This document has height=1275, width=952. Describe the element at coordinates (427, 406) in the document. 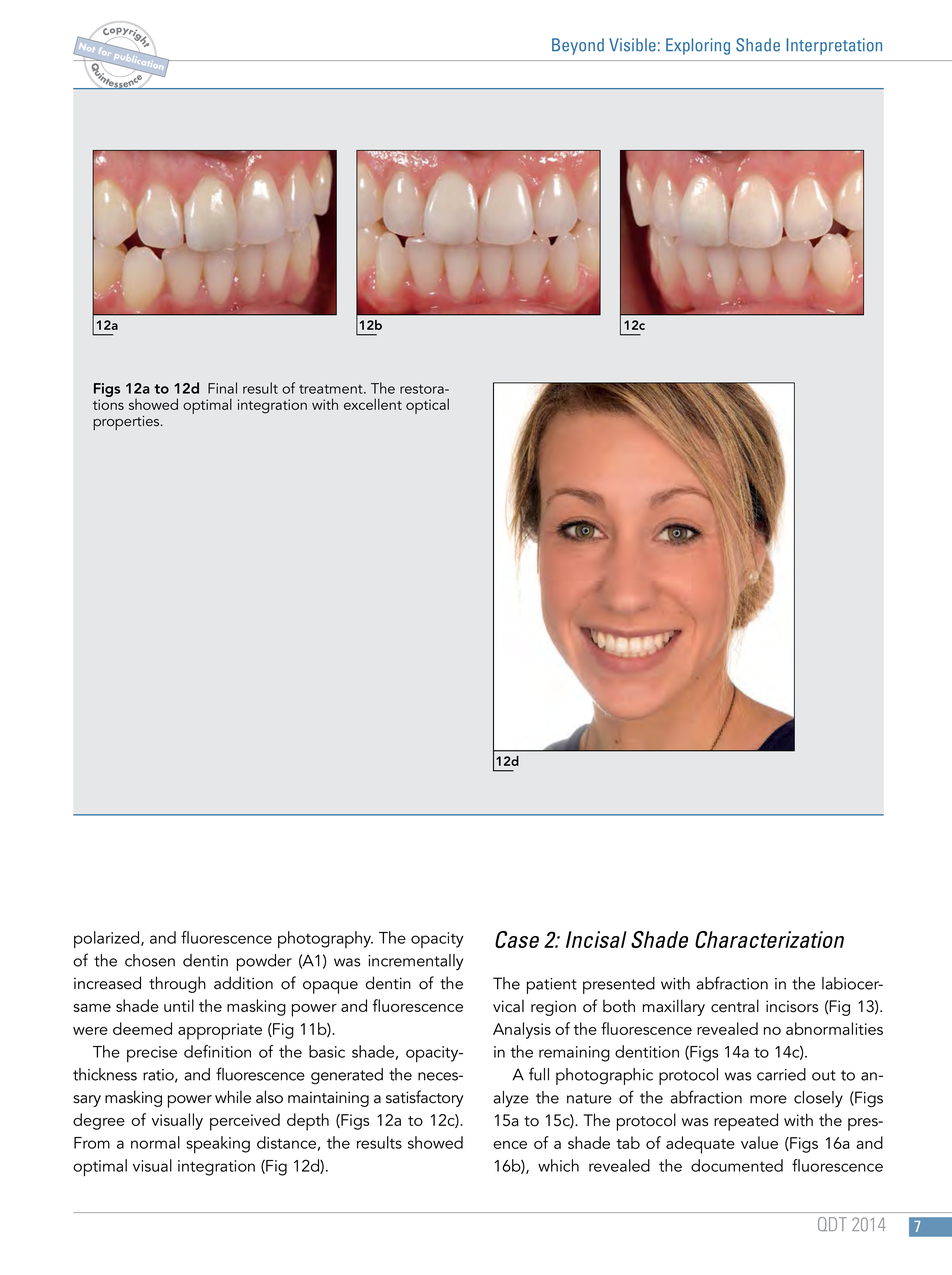

I see `optical` at that location.
